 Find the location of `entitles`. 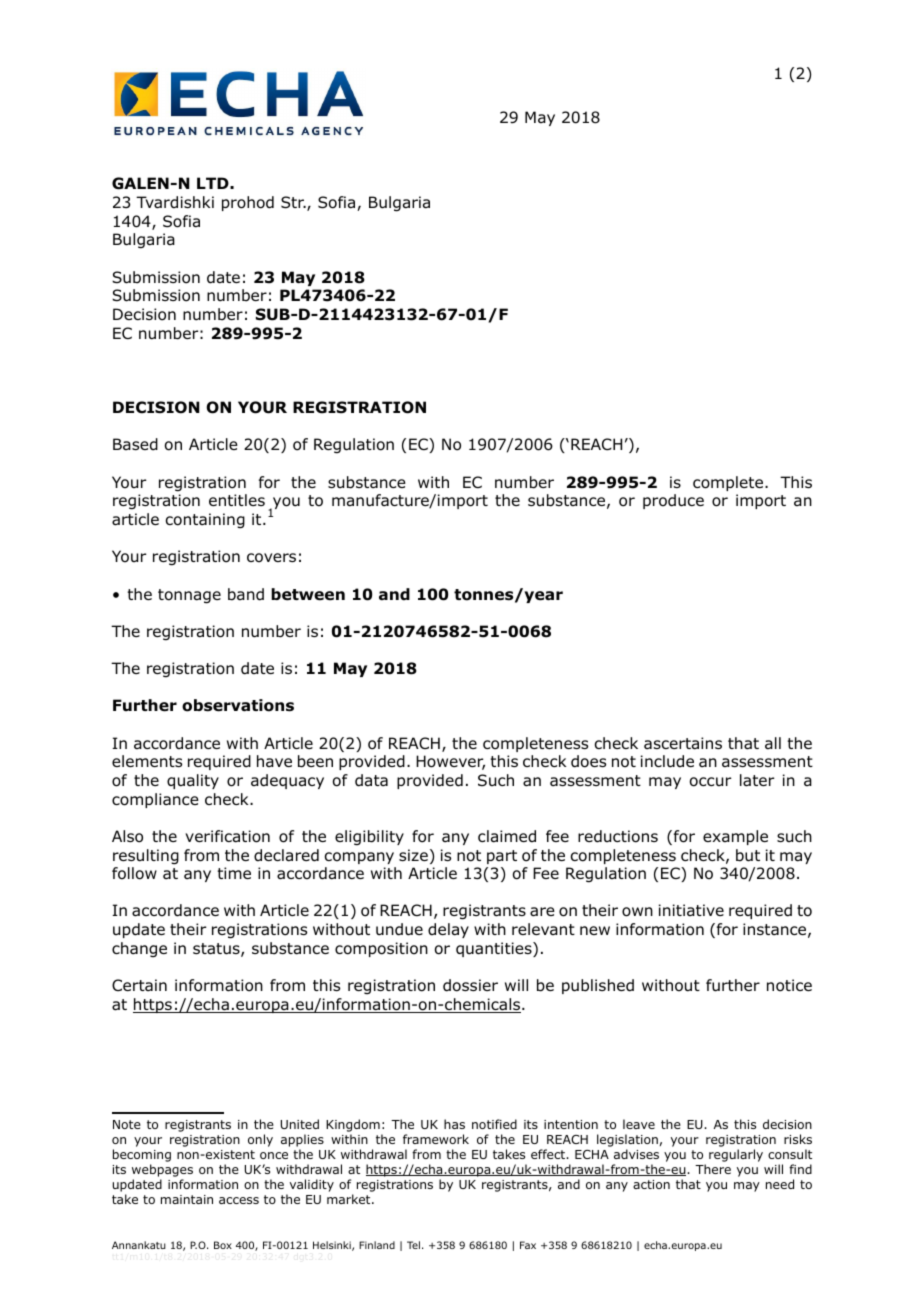

entitles is located at coordinates (237, 500).
